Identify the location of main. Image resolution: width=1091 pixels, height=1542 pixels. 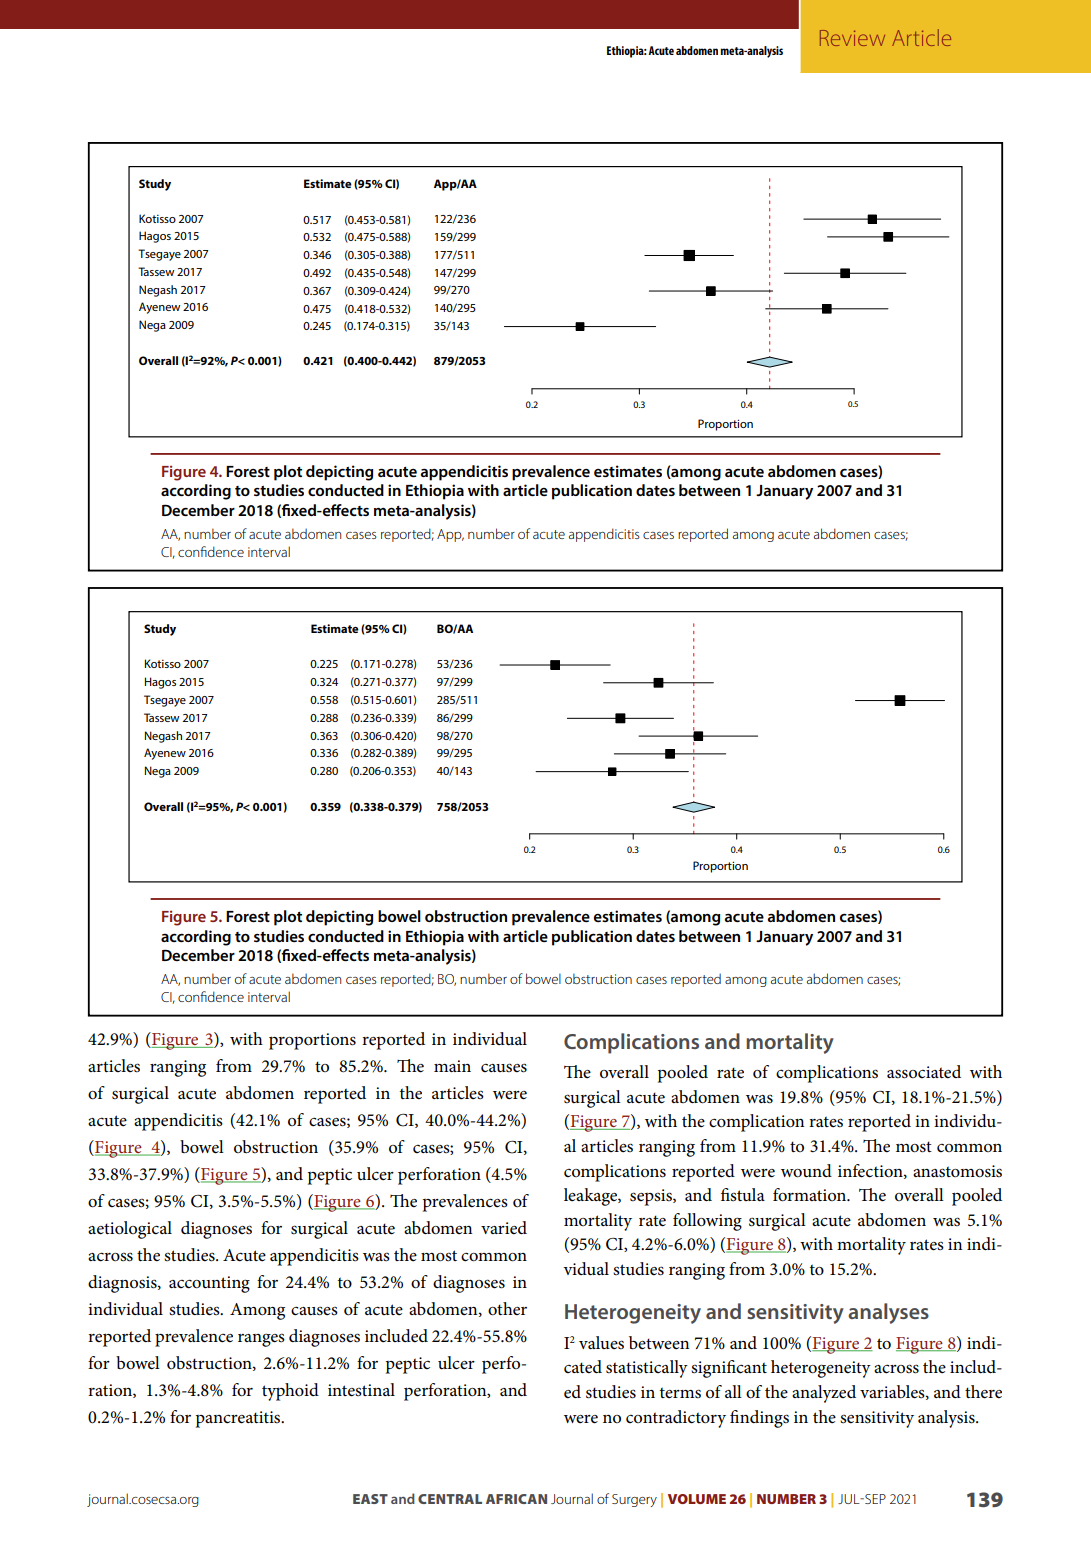
(452, 1066).
